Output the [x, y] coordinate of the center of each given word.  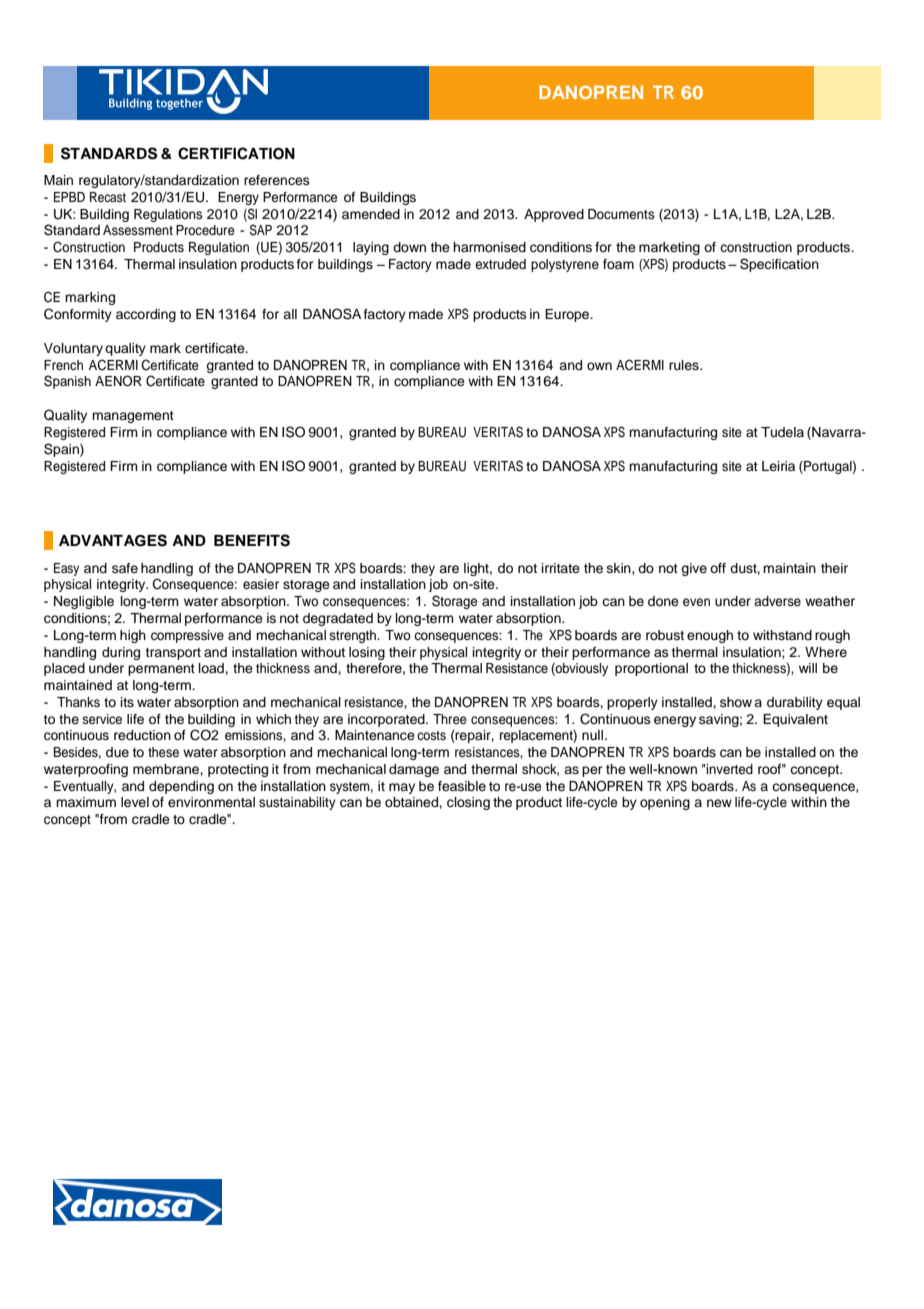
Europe [568, 315]
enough [710, 636]
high [133, 636]
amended [371, 214]
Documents [621, 214]
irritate [561, 568]
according [146, 315]
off [718, 568]
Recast [108, 197]
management [133, 417]
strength [354, 636]
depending [181, 787]
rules [685, 365]
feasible [462, 786]
